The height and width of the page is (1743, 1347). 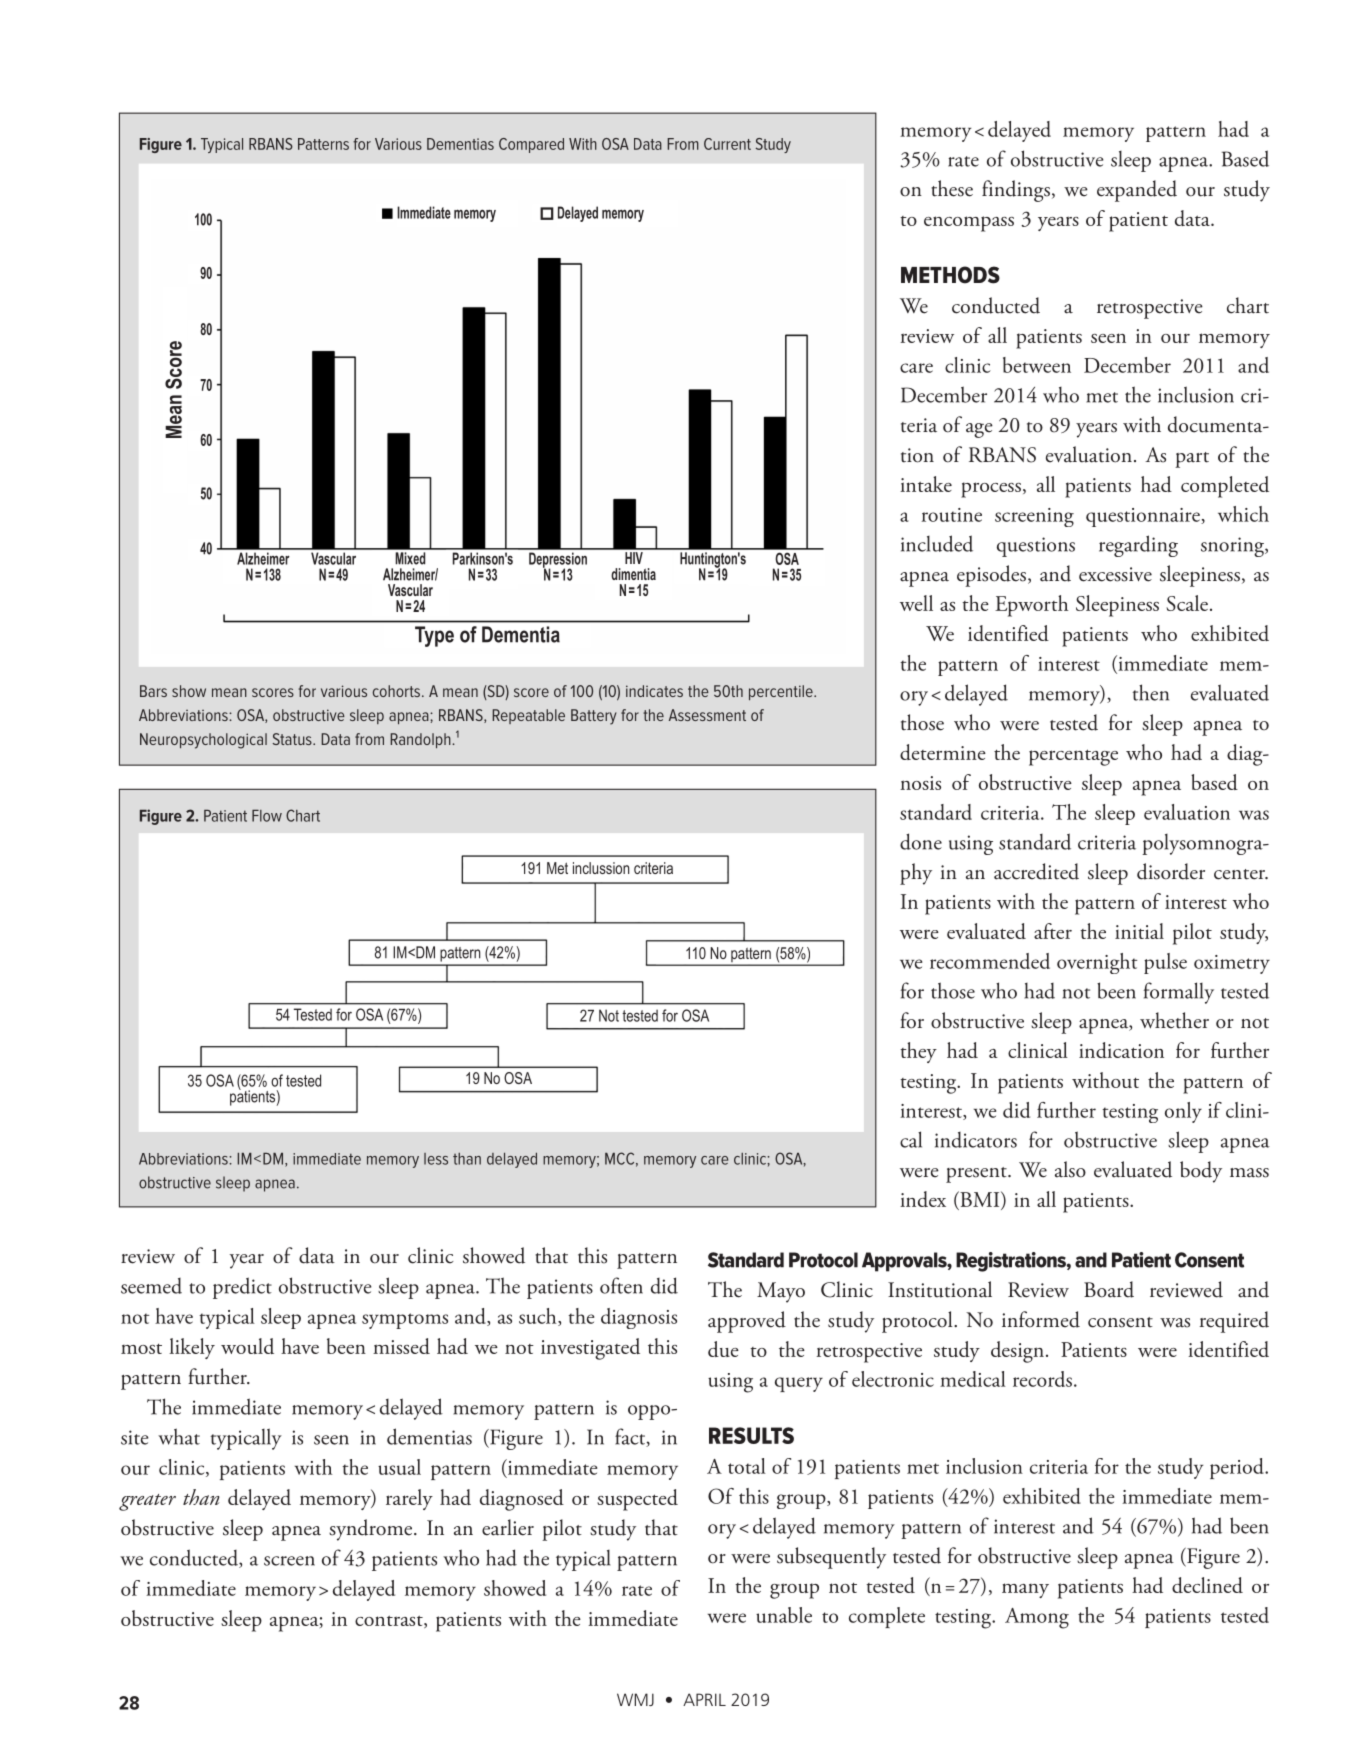 What do you see at coordinates (918, 1052) in the page?
I see `they` at bounding box center [918, 1052].
